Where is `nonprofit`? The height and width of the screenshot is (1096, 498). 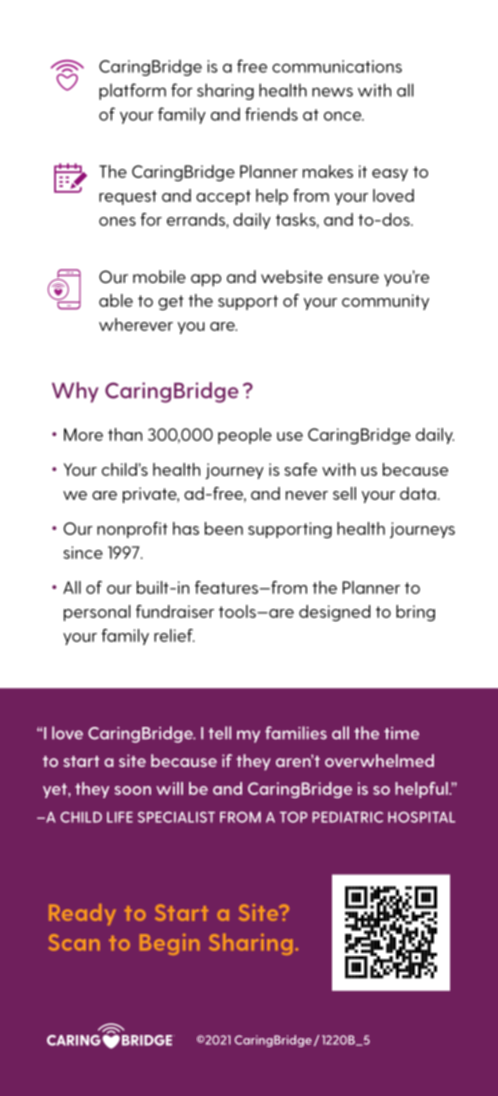
nonprofit is located at coordinates (132, 530).
